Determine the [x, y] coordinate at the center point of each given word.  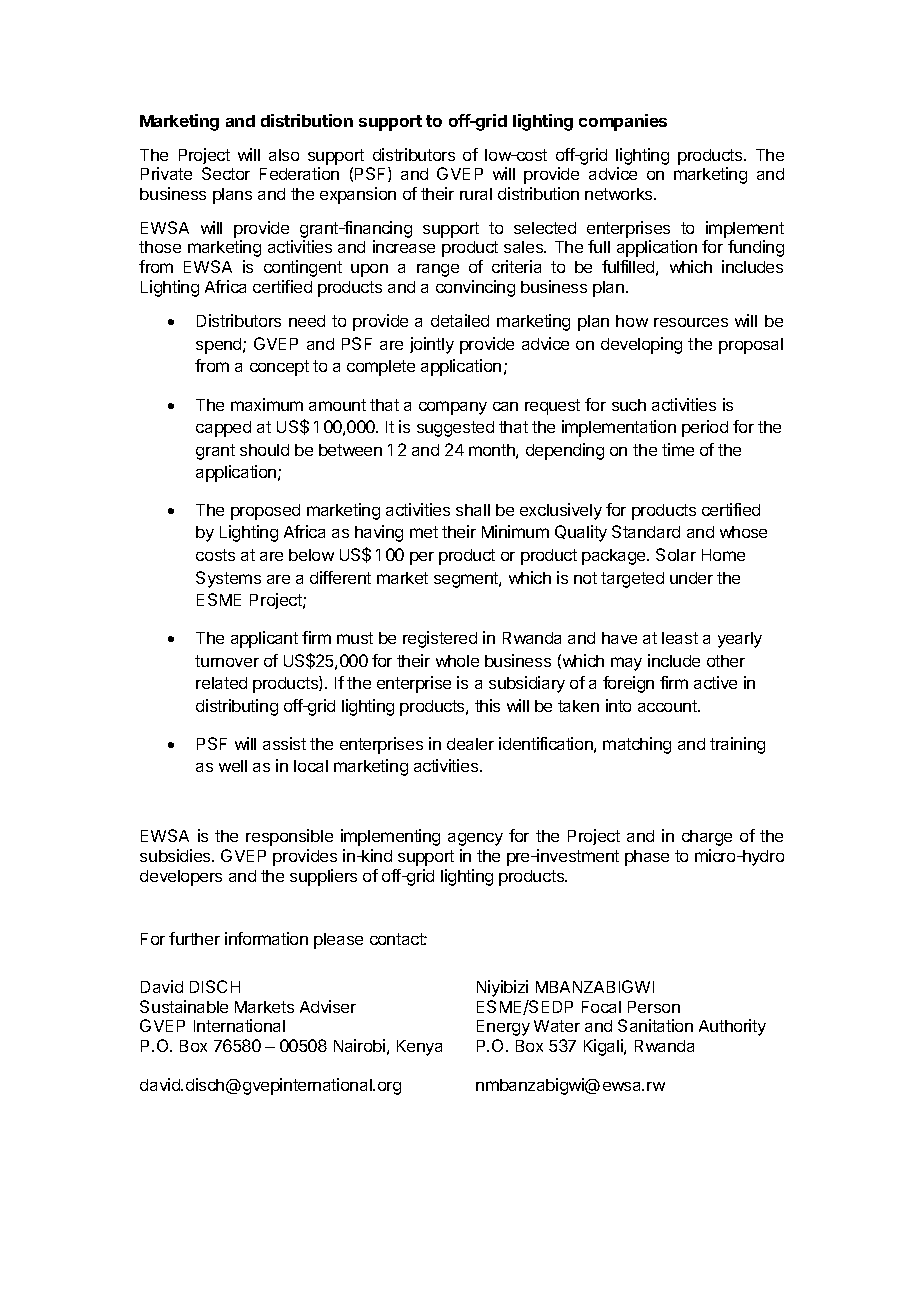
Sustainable [184, 1006]
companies [623, 122]
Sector [226, 173]
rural [476, 194]
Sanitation [655, 1025]
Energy [503, 1028]
